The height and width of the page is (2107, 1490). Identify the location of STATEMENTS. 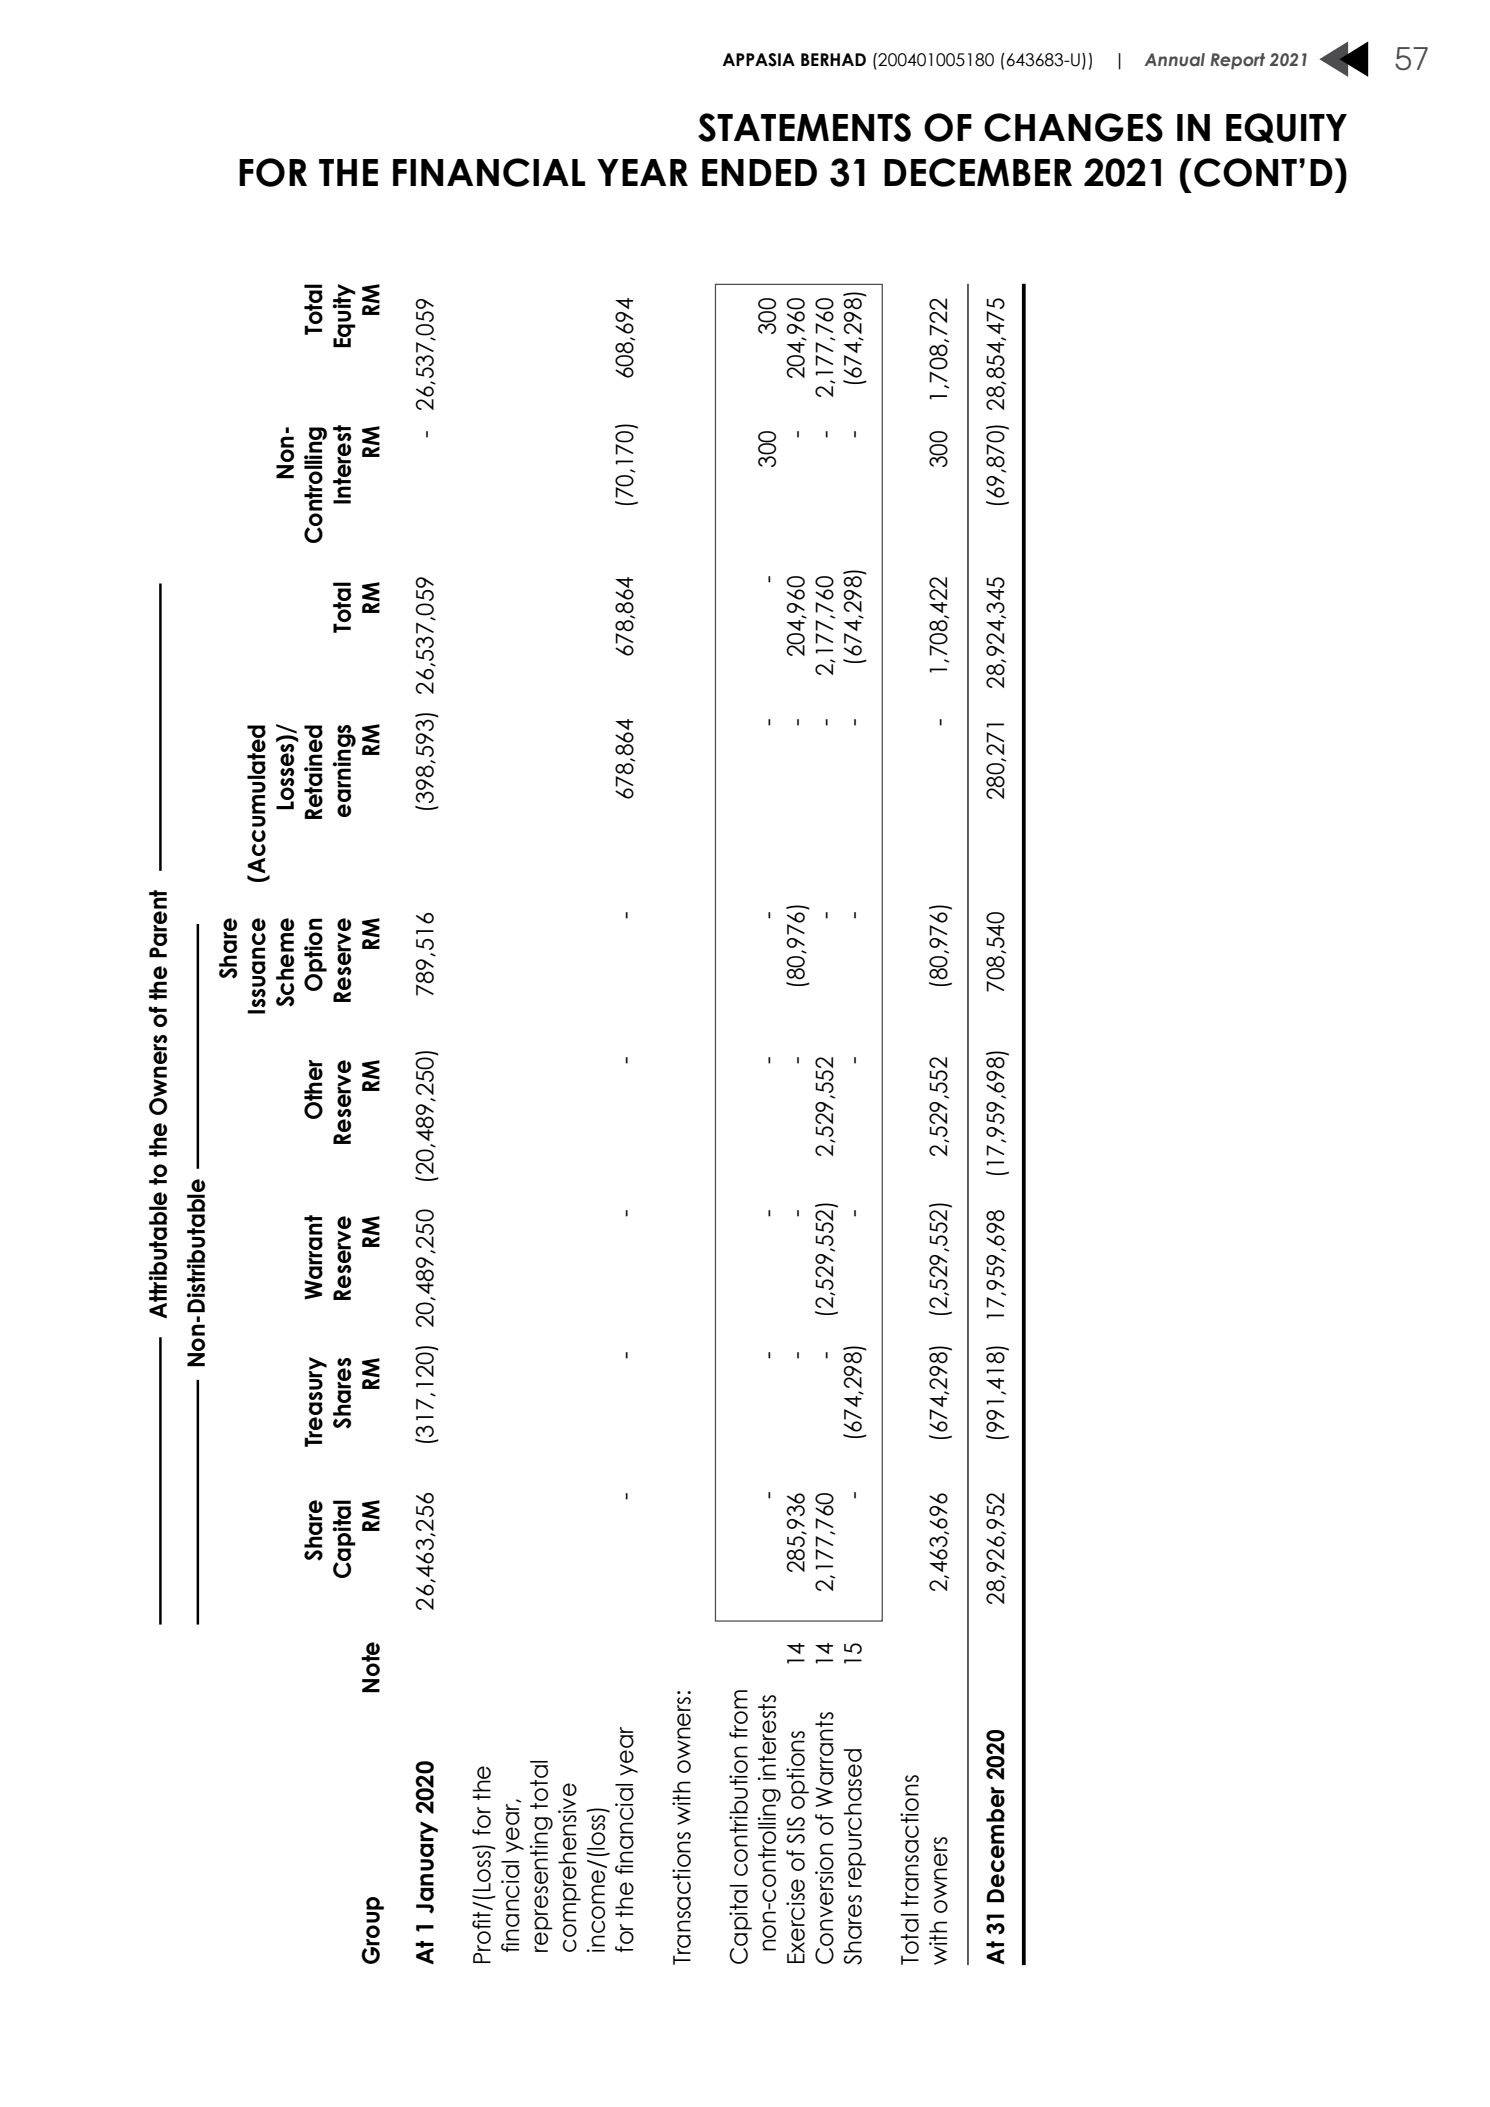
(804, 127).
